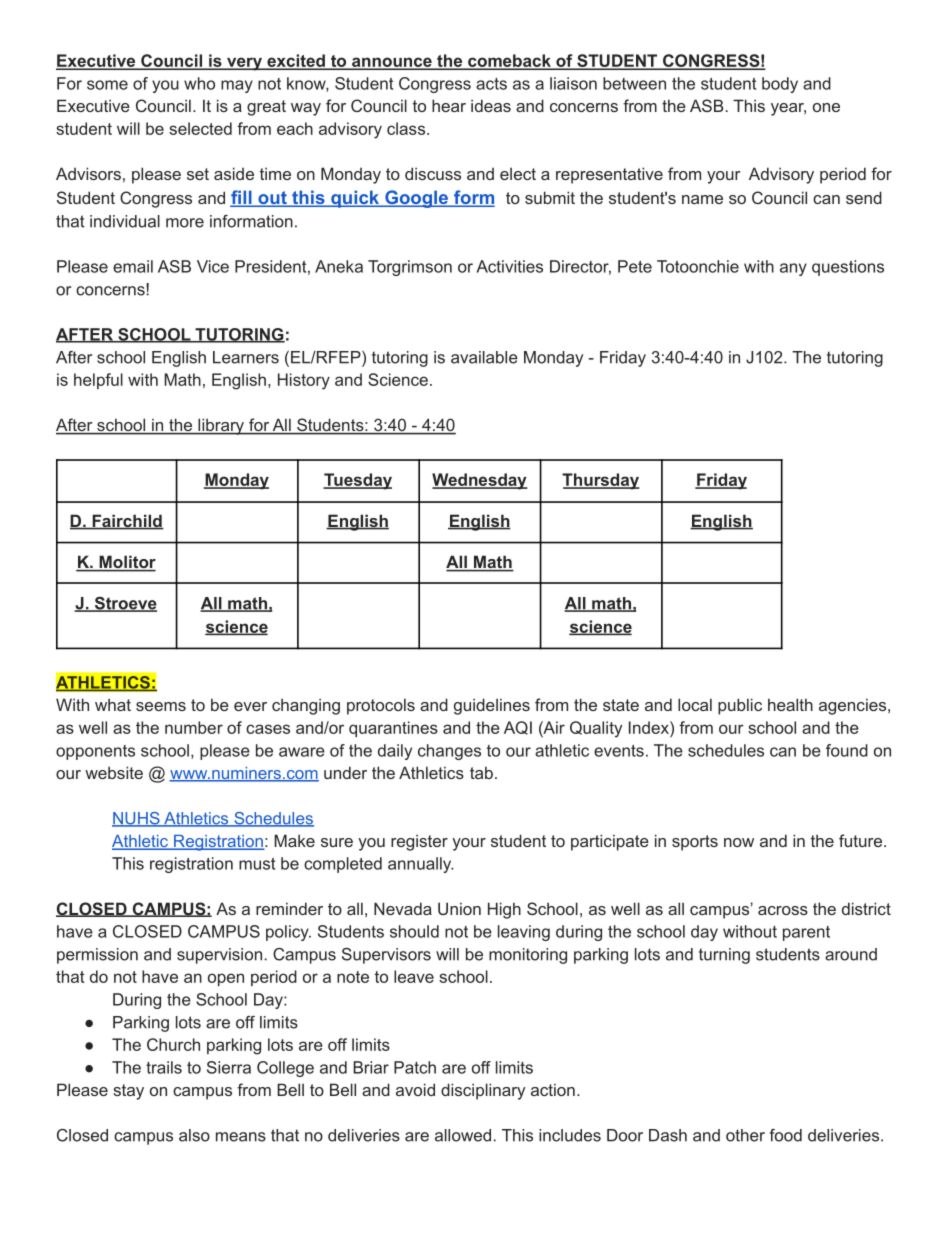 The width and height of the screenshot is (952, 1233). I want to click on must, so click(257, 864).
